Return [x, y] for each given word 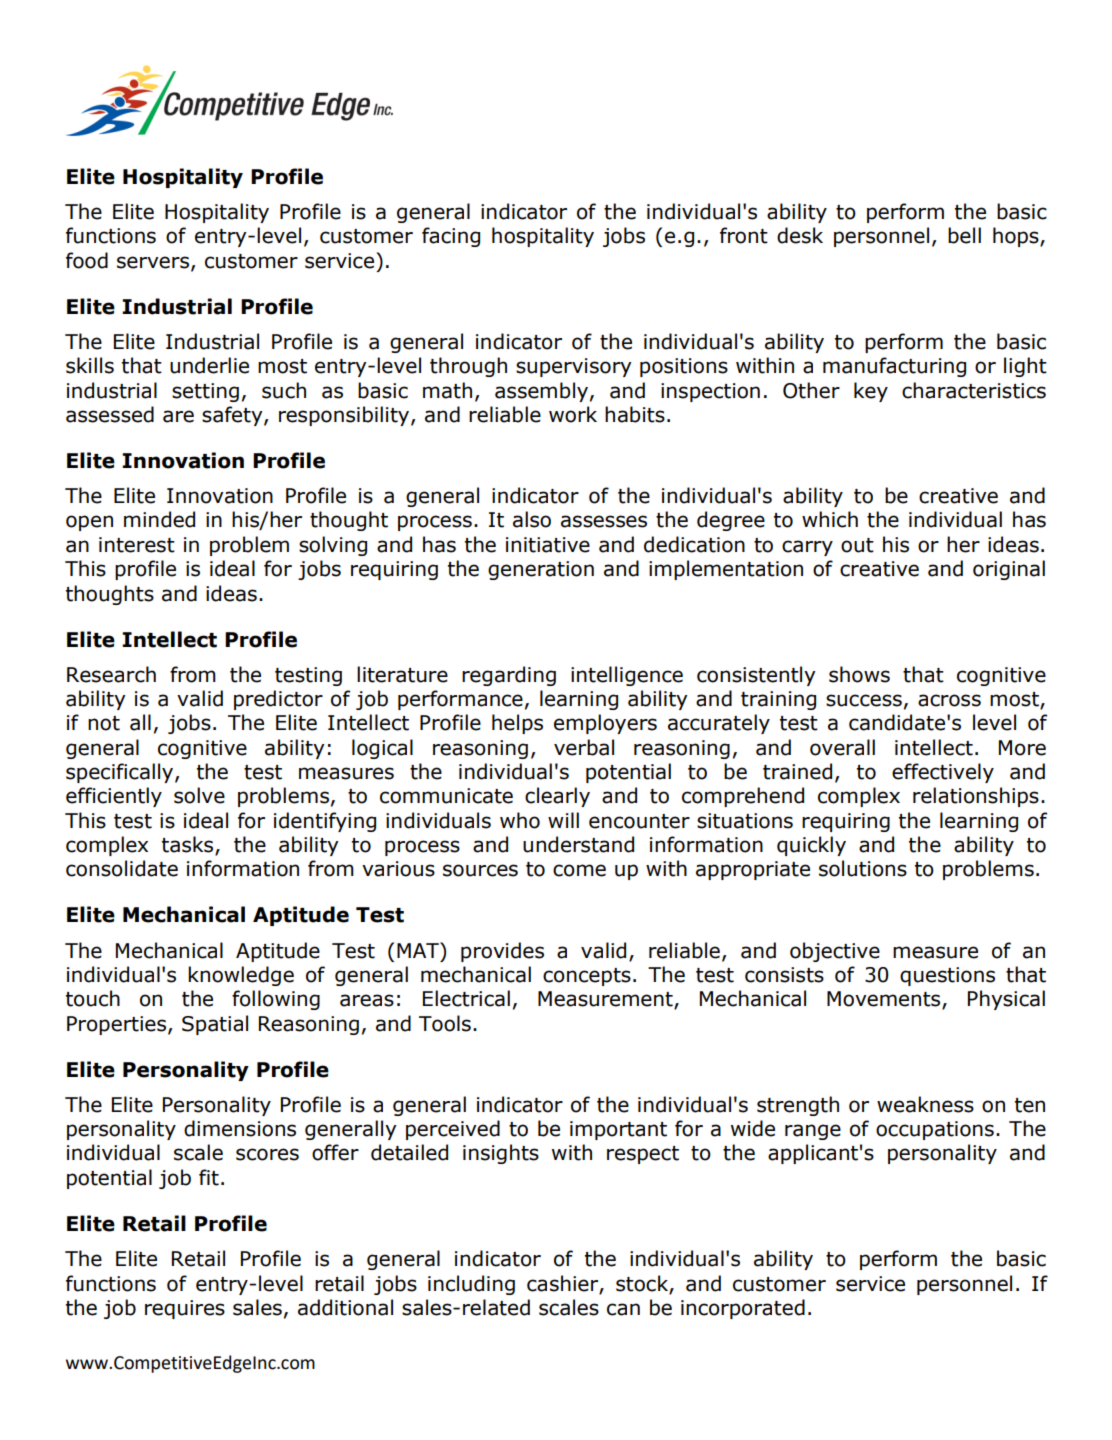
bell [964, 235]
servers [154, 263]
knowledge [241, 976]
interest [137, 545]
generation [541, 570]
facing [451, 237]
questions [947, 976]
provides [502, 952]
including [471, 1285]
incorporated [743, 1309]
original [1009, 570]
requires [185, 1309]
